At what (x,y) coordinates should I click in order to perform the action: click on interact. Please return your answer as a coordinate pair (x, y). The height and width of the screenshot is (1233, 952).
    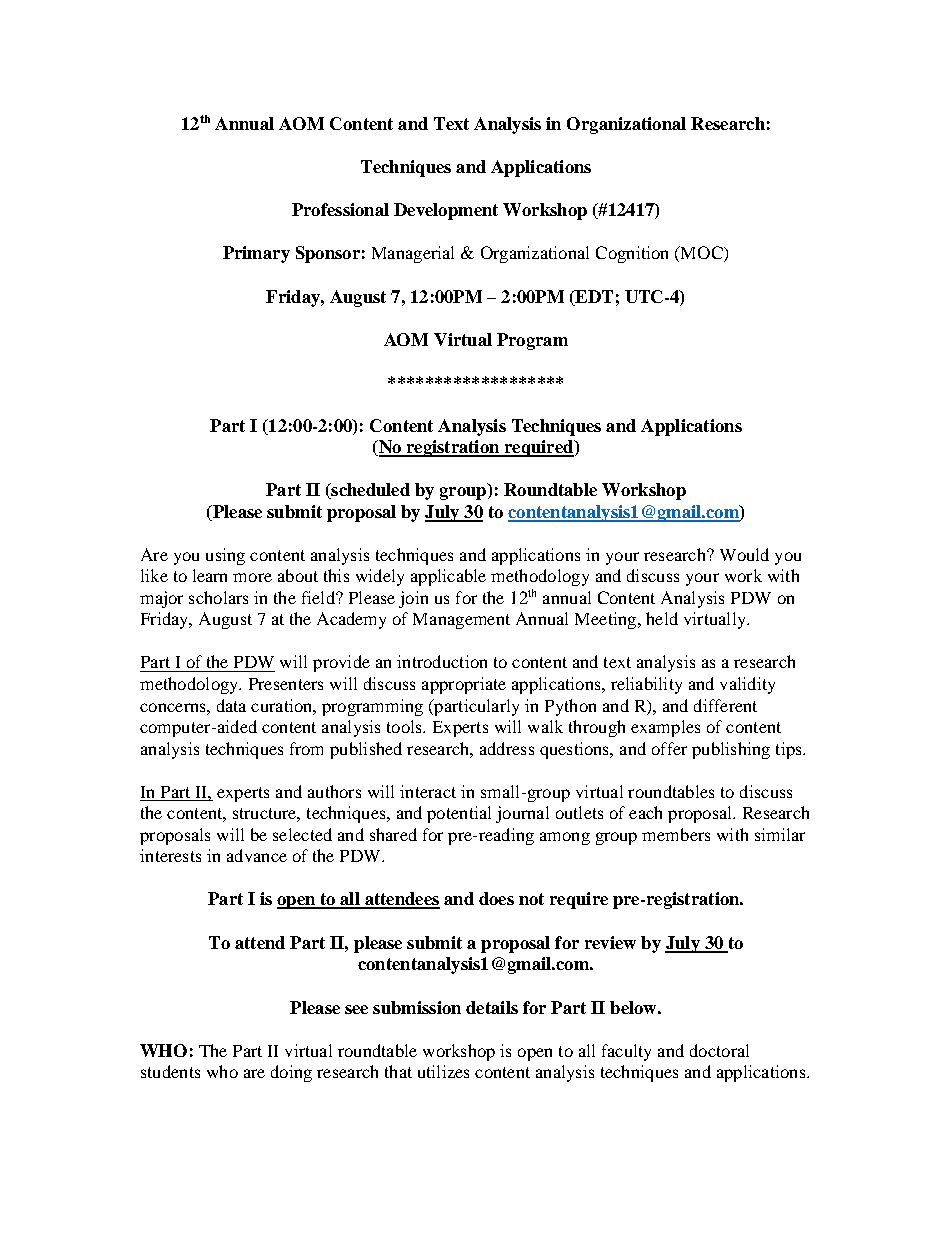
    Looking at the image, I should click on (428, 791).
